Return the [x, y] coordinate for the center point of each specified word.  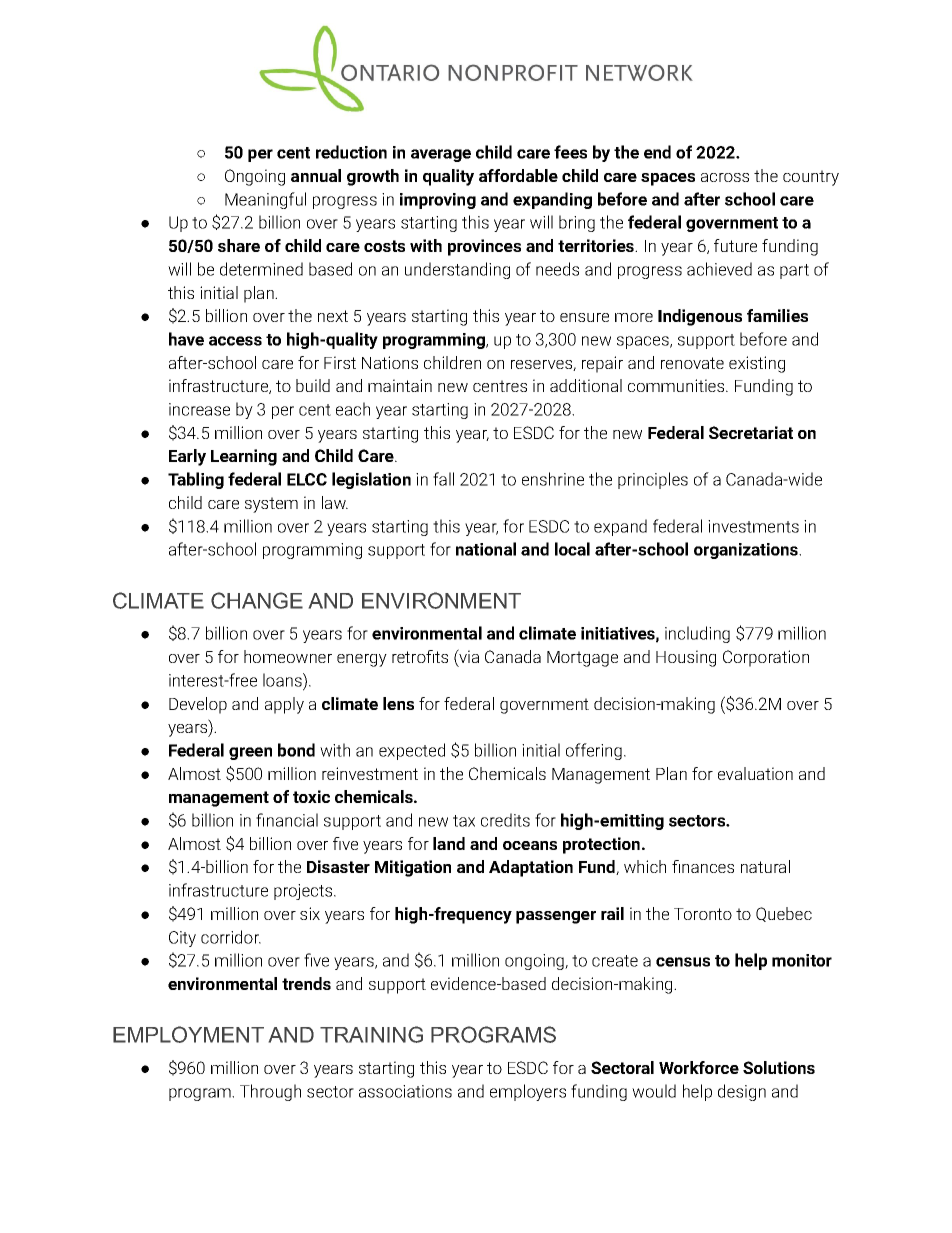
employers [528, 1092]
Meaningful [265, 200]
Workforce [699, 1067]
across [725, 177]
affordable [518, 175]
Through [270, 1092]
